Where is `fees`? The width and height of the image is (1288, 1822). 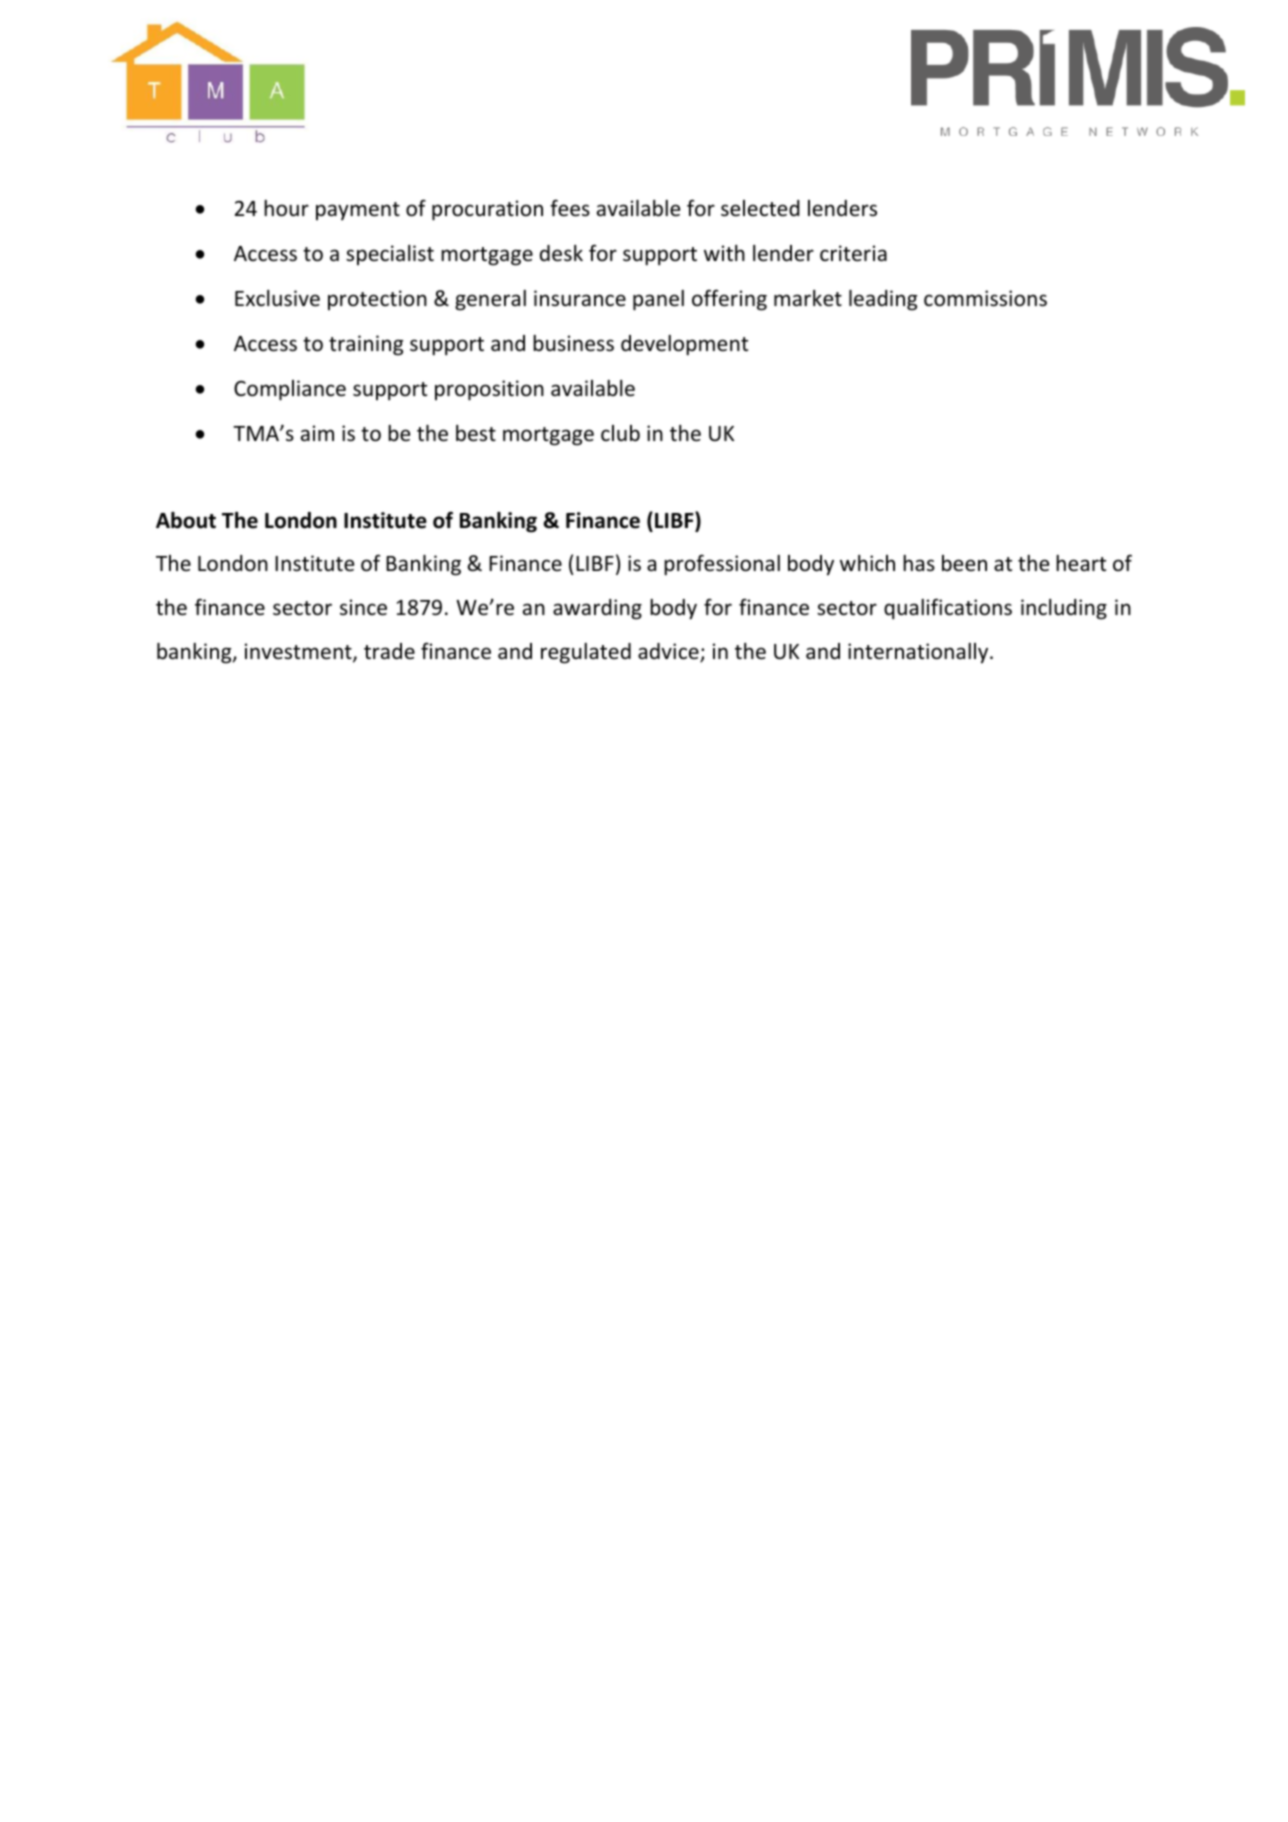 fees is located at coordinates (570, 208).
